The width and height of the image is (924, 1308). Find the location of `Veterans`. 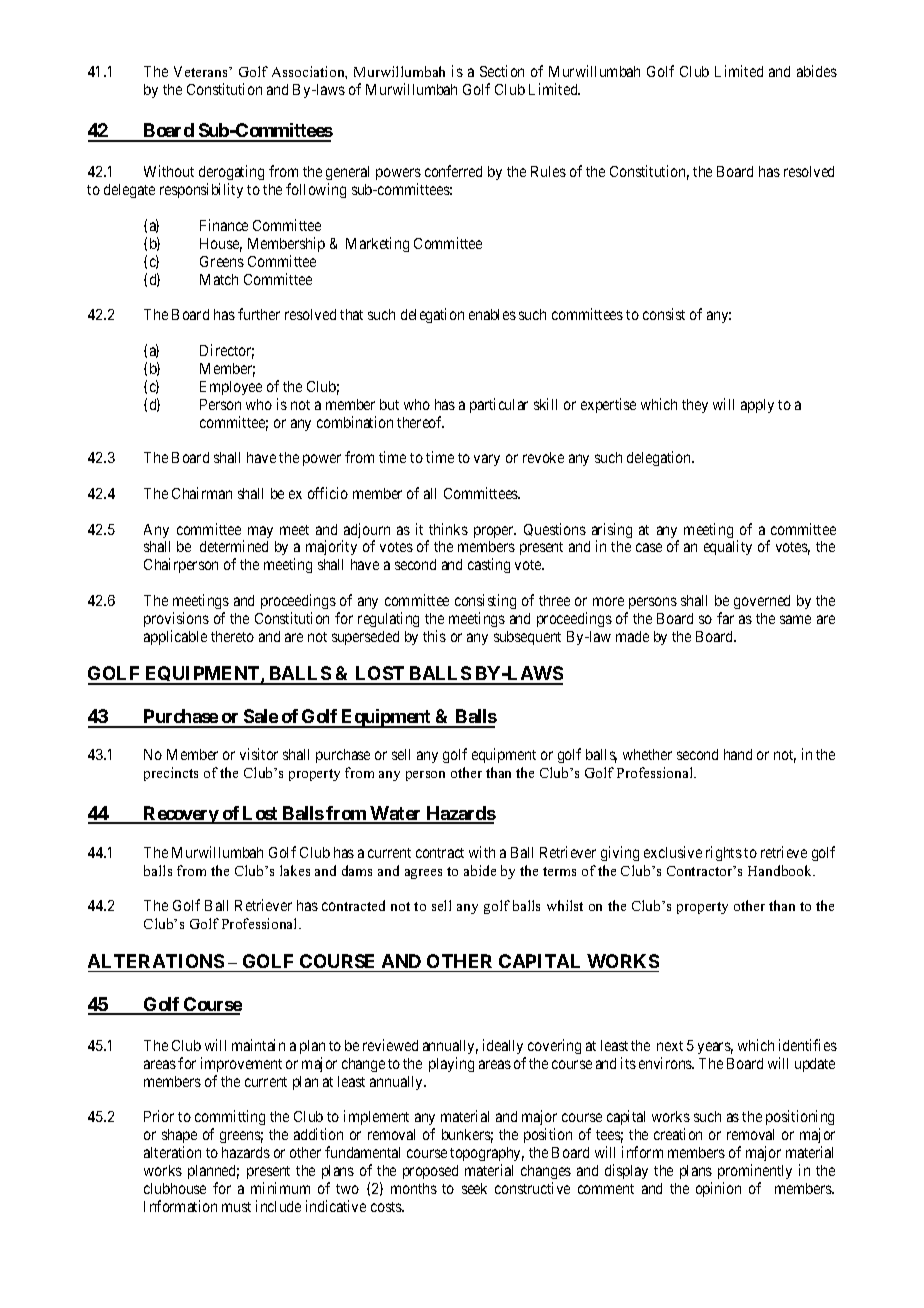

Veterans is located at coordinates (202, 71).
